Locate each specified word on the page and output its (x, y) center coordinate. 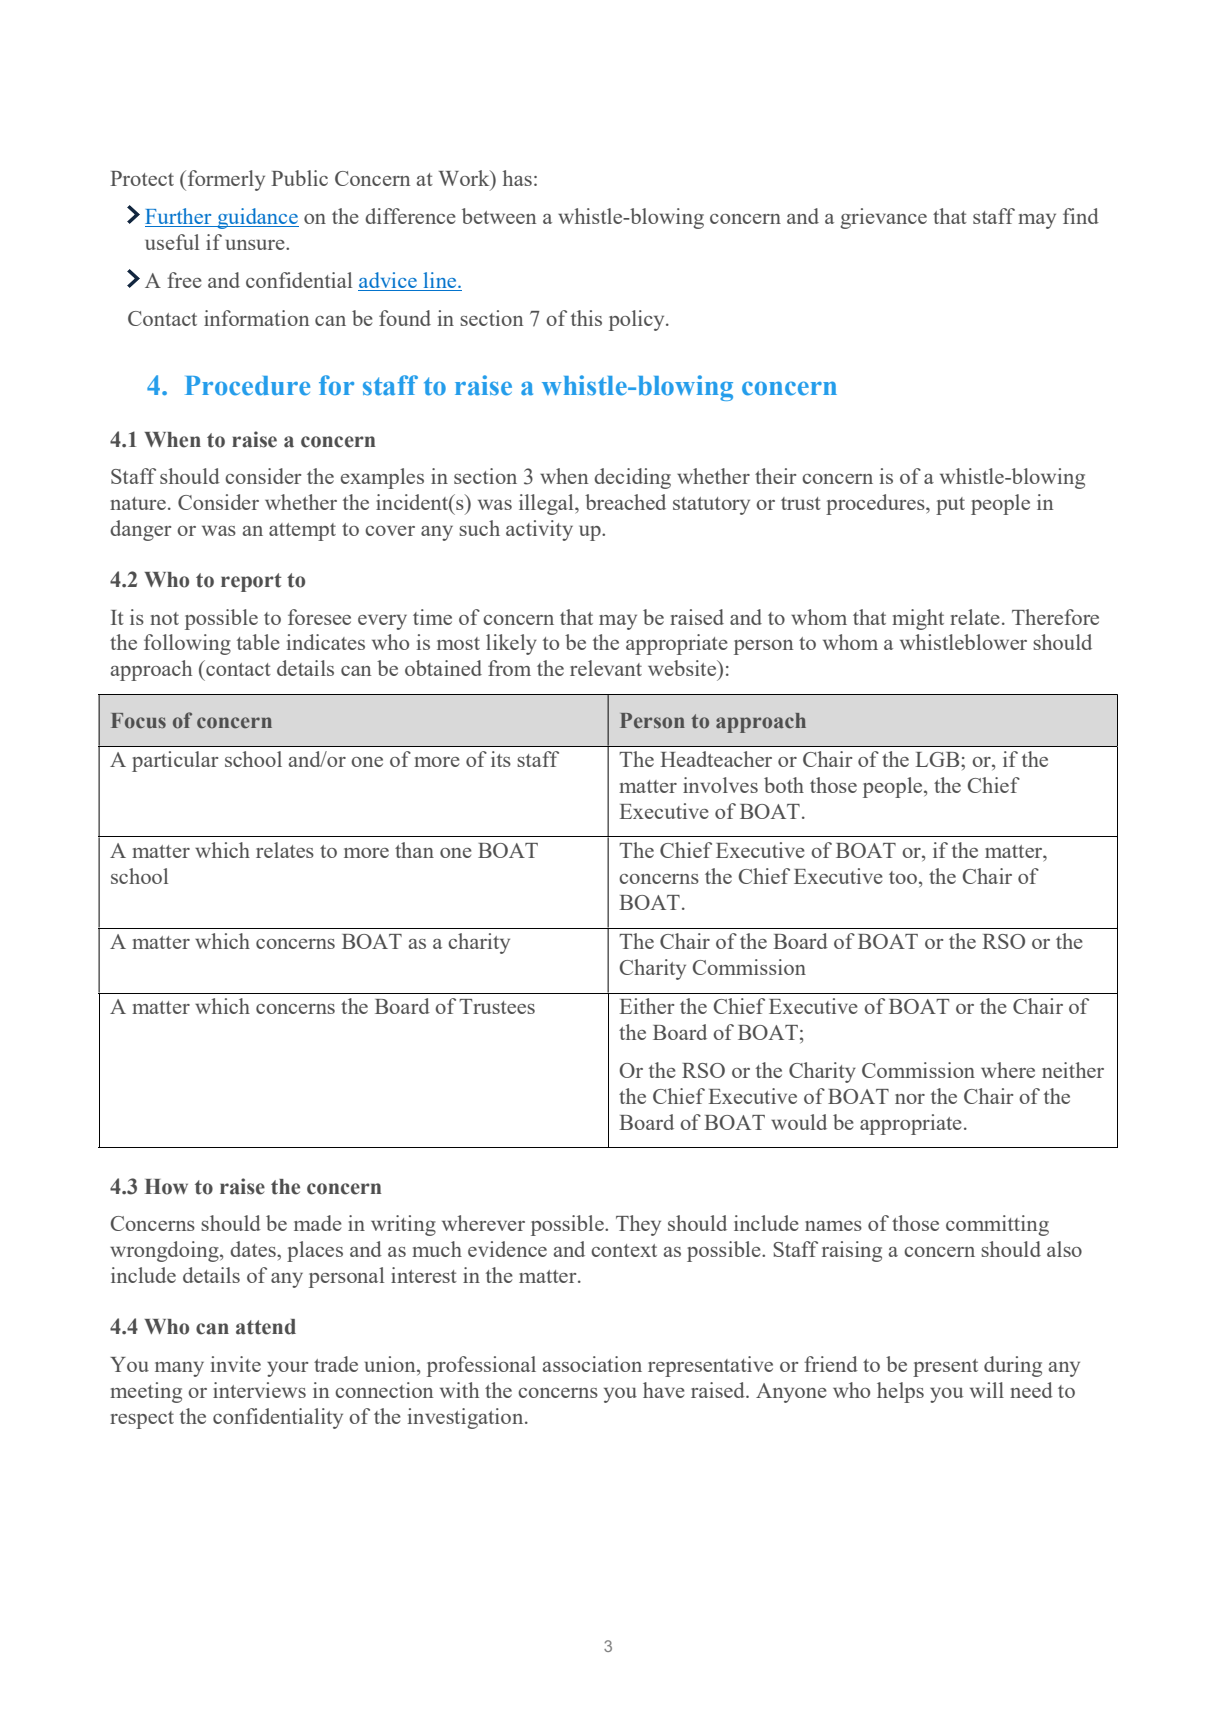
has (517, 178)
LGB (939, 759)
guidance (257, 218)
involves (720, 785)
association (592, 1364)
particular (175, 761)
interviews (259, 1390)
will (987, 1390)
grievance (883, 218)
